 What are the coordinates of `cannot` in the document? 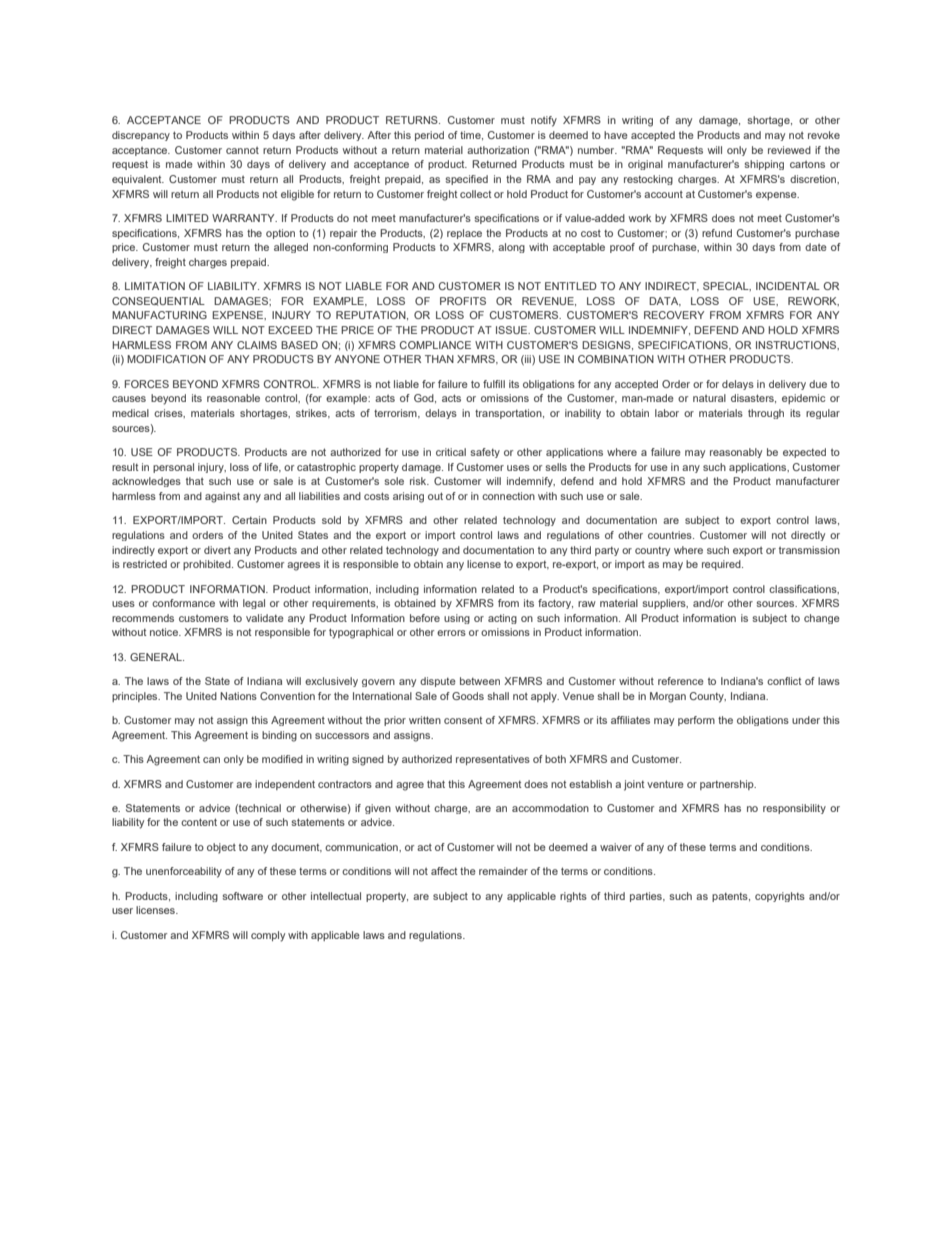 It's located at (242, 150).
